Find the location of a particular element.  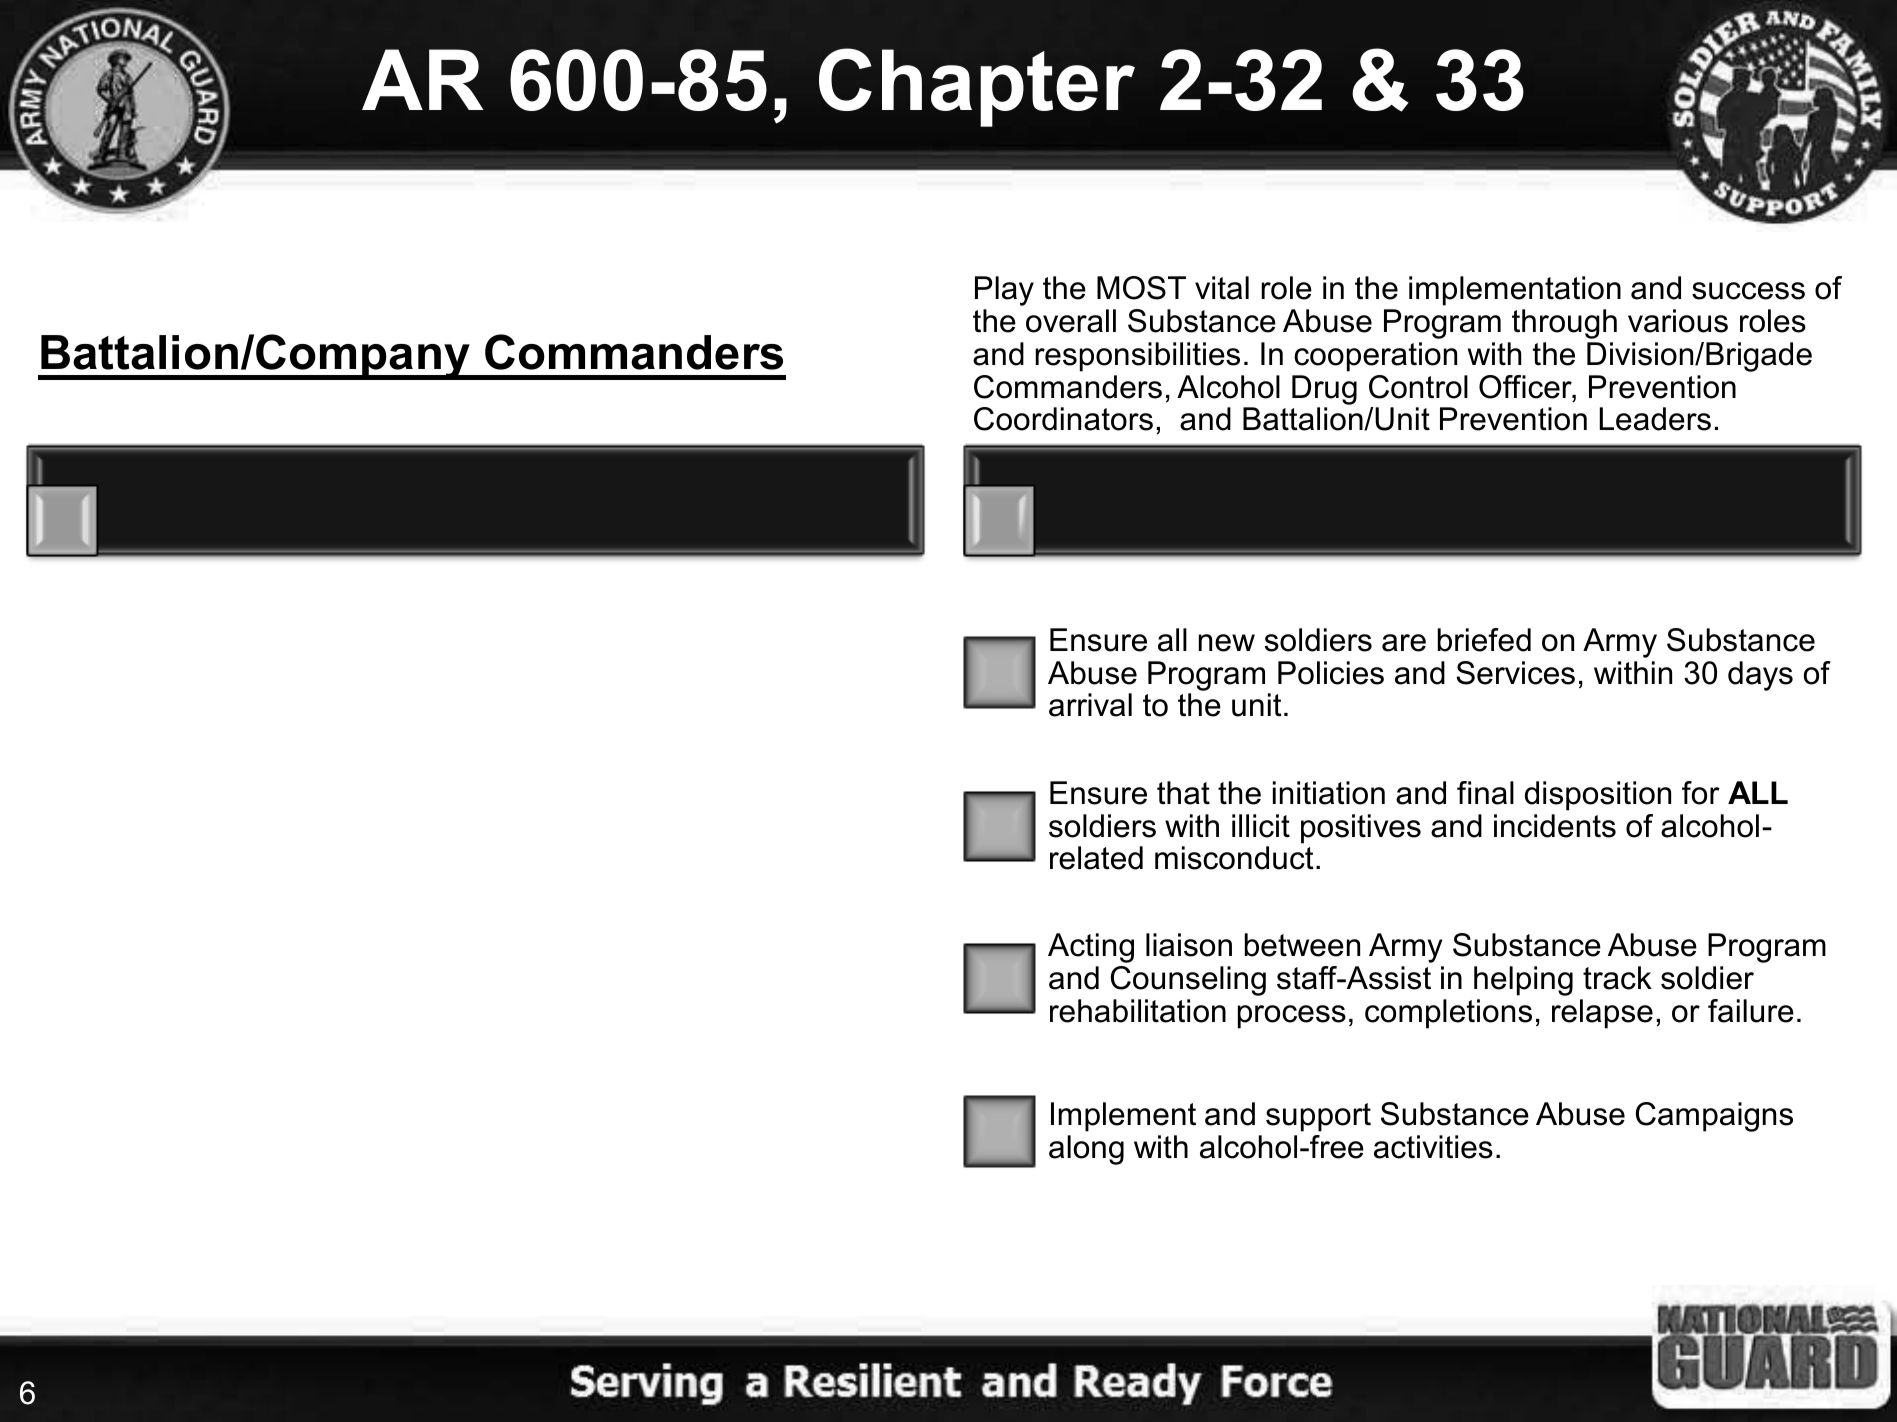

vital is located at coordinates (1222, 288).
